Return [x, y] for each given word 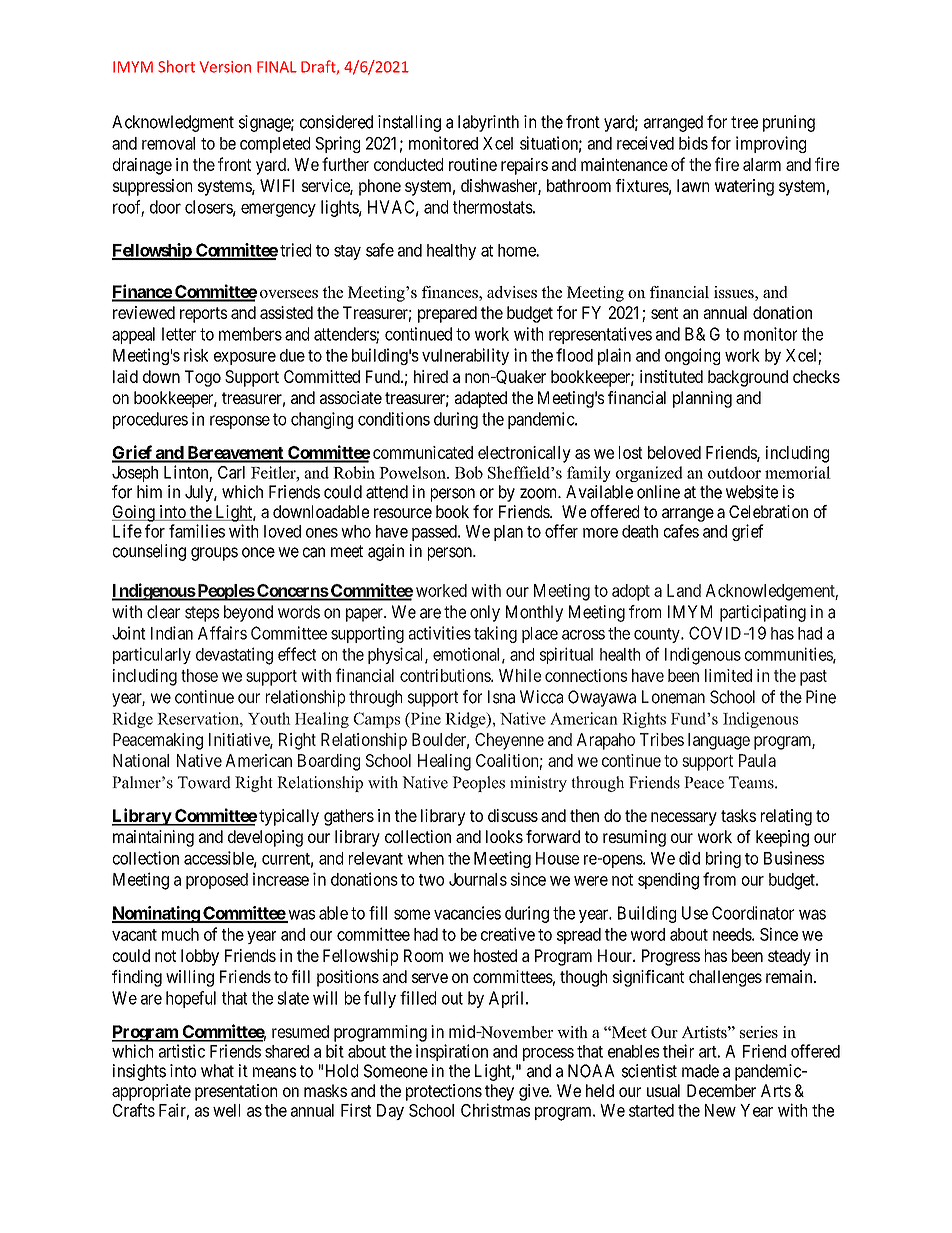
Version [225, 67]
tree [744, 122]
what [217, 1071]
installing [409, 123]
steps [202, 614]
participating [763, 613]
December [721, 1090]
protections [444, 1092]
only [485, 613]
